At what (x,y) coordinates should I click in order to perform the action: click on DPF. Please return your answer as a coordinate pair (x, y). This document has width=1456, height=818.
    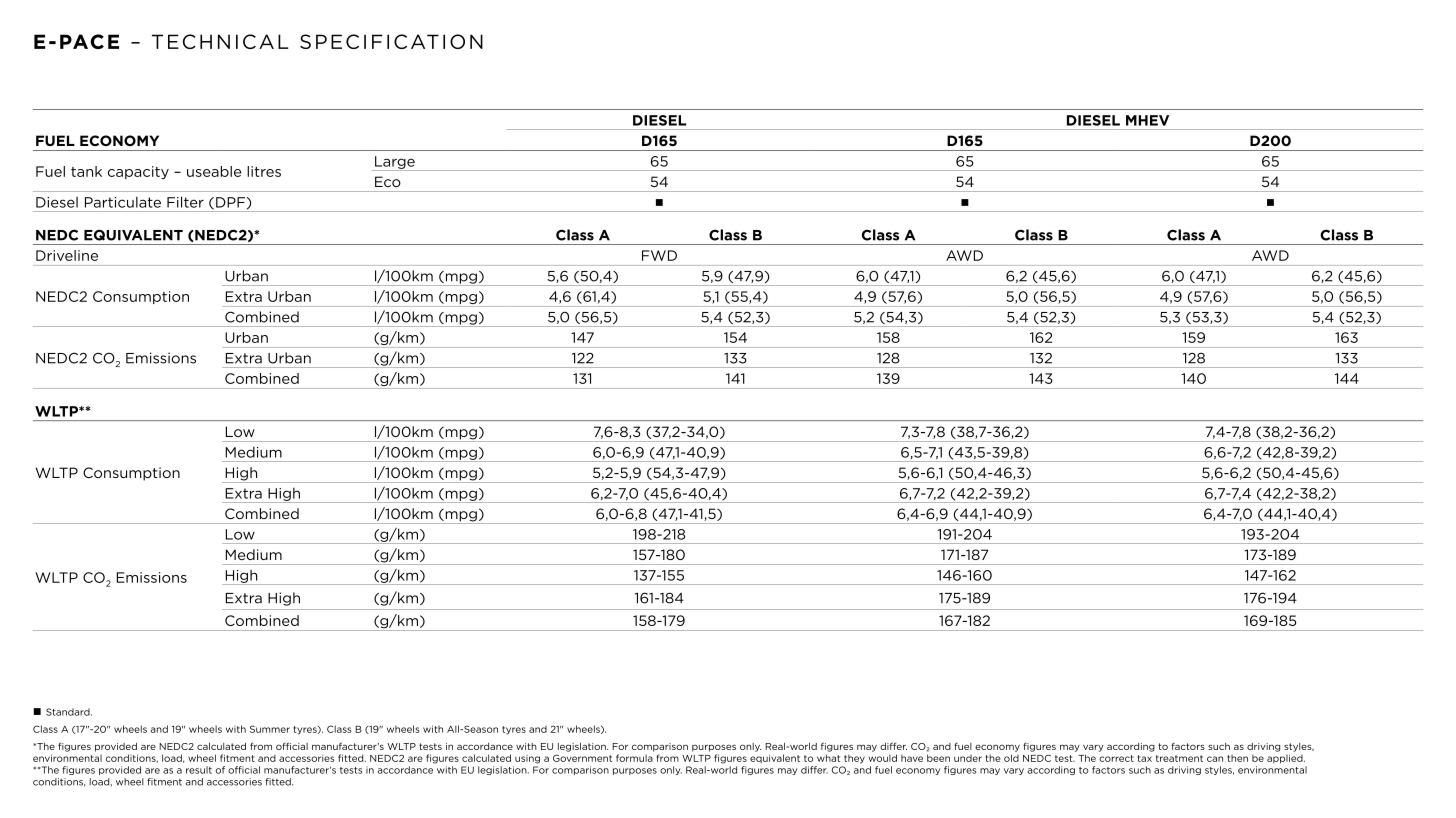
    Looking at the image, I should click on (231, 202).
